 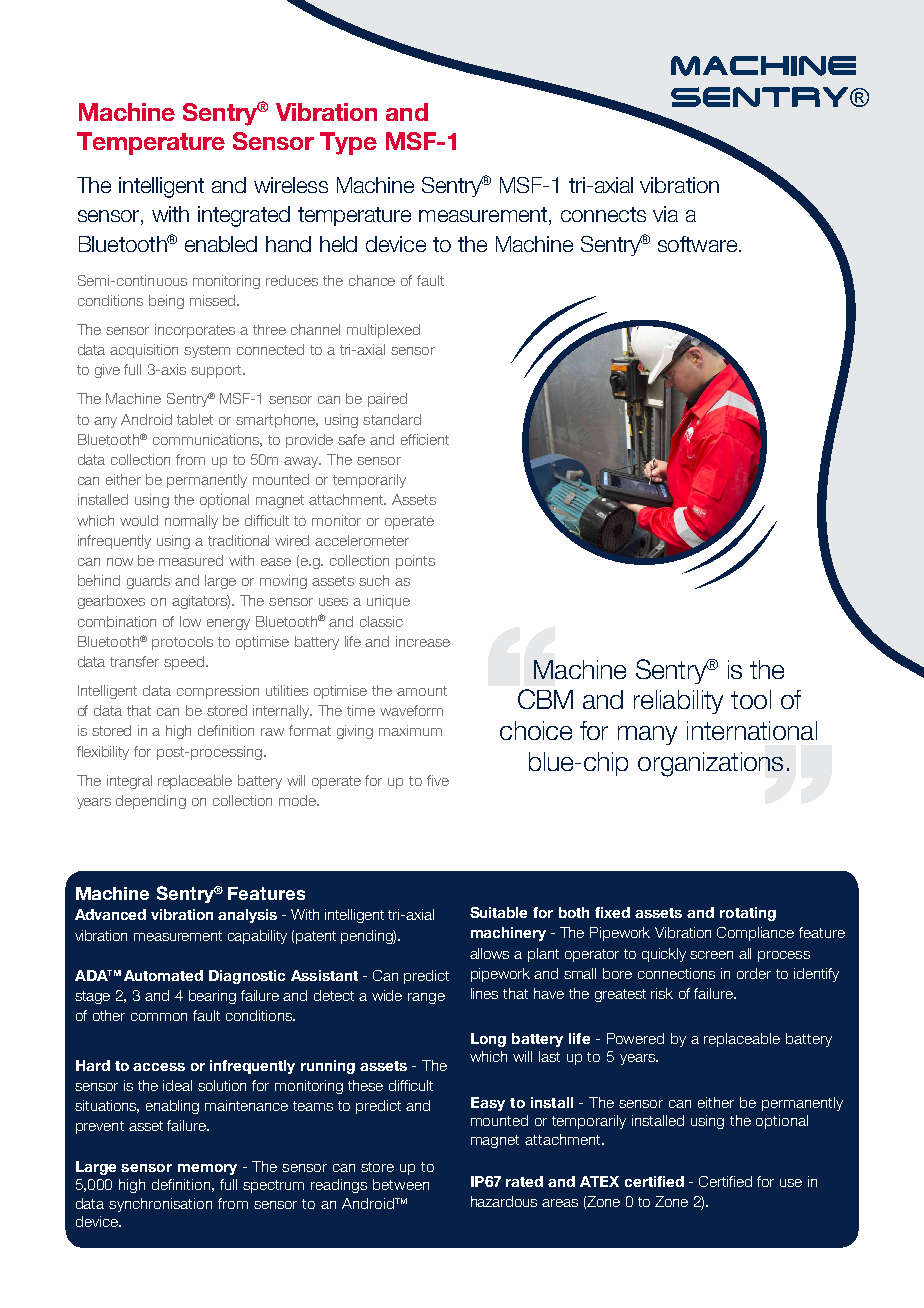 What do you see at coordinates (207, 1169) in the screenshot?
I see `memory` at bounding box center [207, 1169].
